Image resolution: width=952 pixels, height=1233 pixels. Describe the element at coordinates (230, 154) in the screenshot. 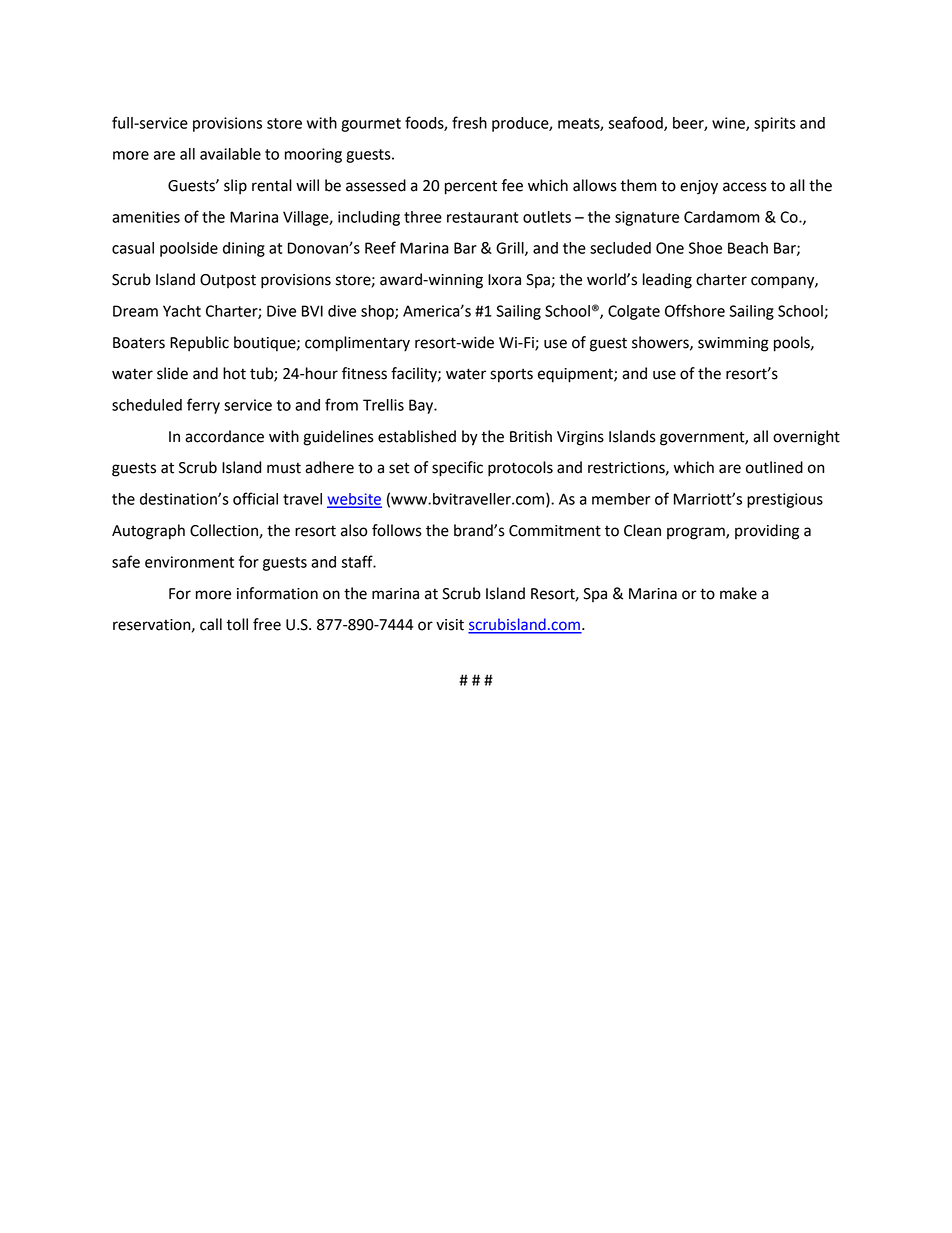

I see `available` at that location.
